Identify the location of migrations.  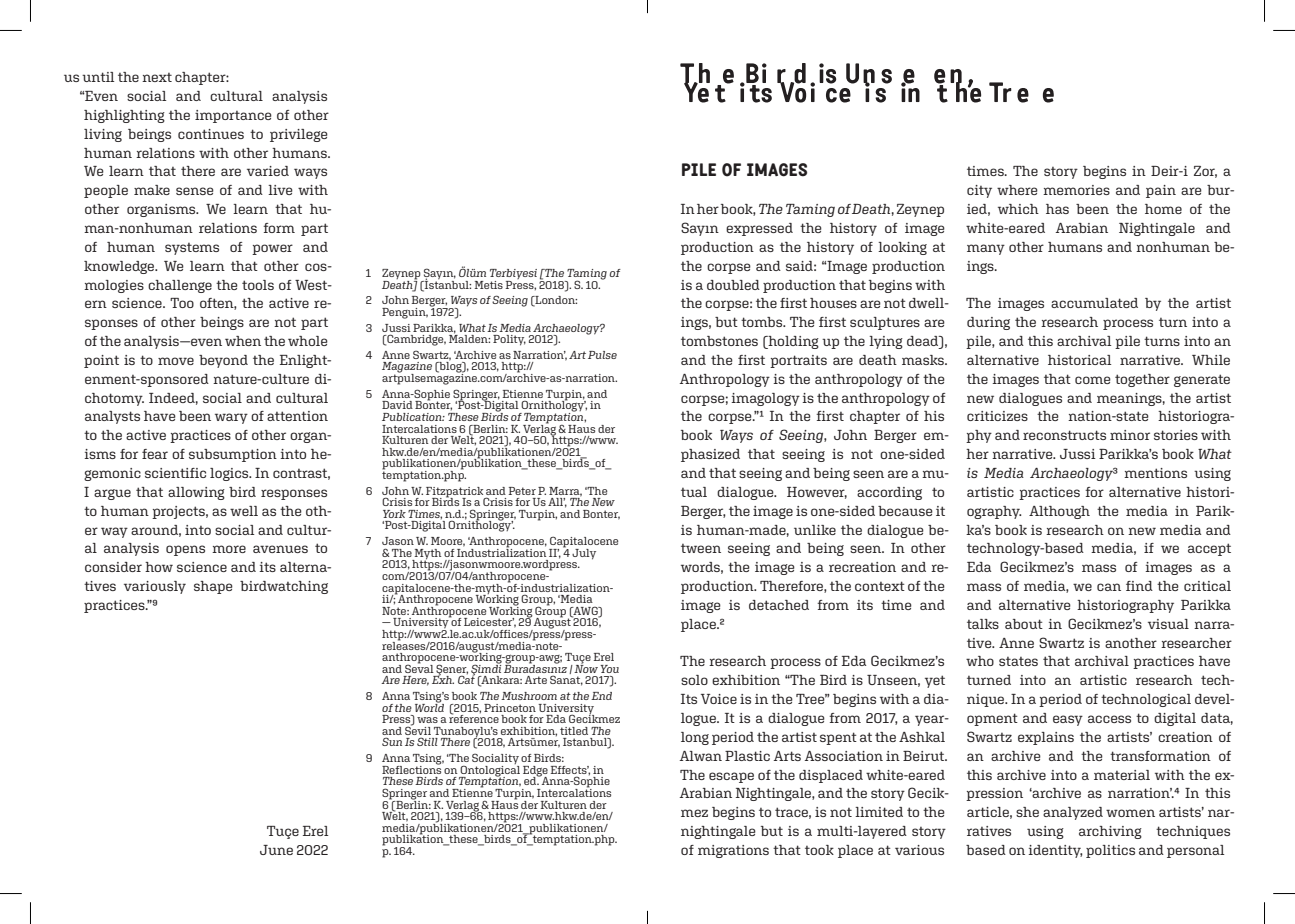
(733, 851).
